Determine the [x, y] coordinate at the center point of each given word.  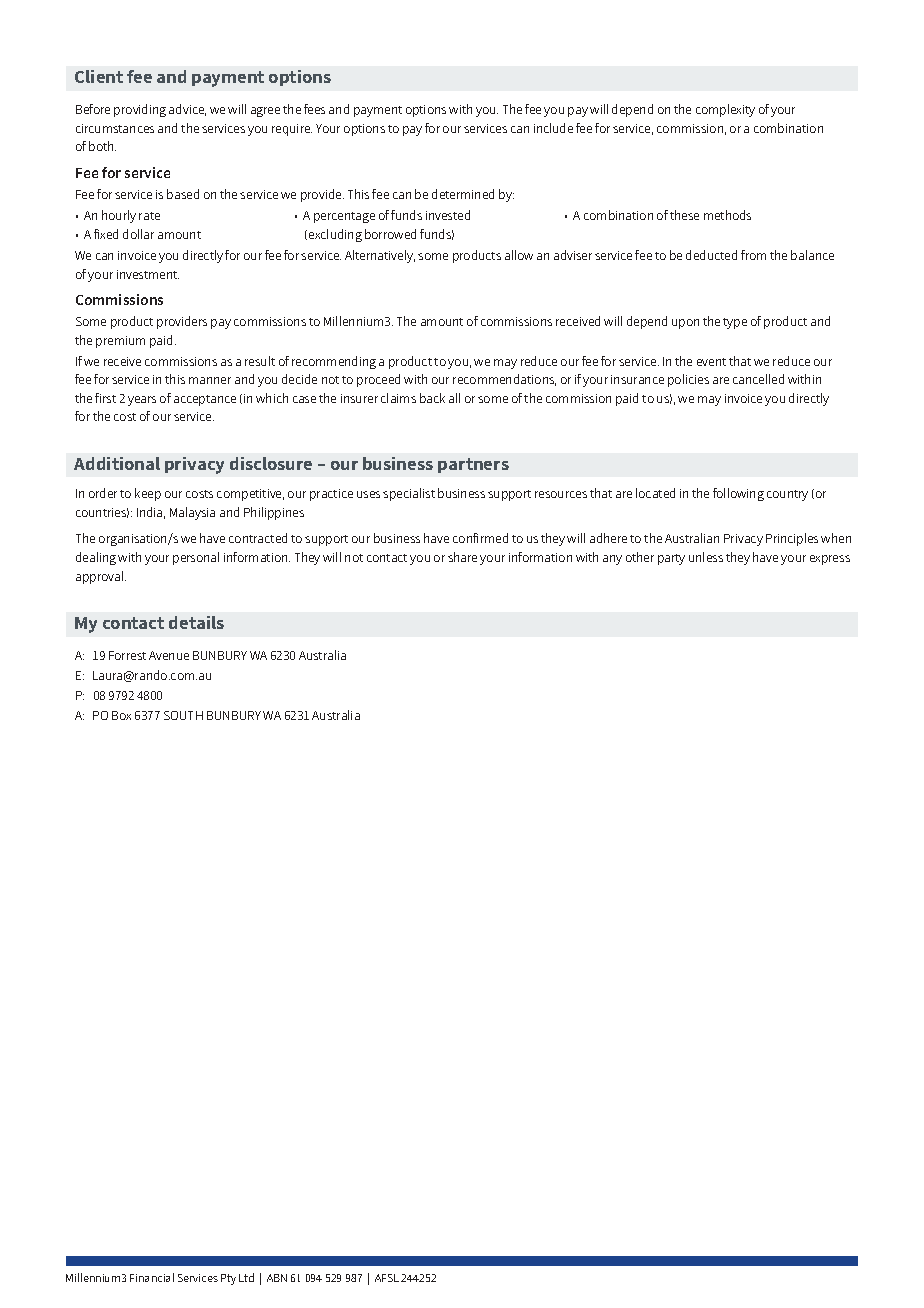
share [462, 557]
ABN [277, 1278]
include [553, 128]
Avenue [169, 655]
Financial [152, 1277]
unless [706, 557]
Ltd [246, 1277]
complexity [725, 110]
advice [187, 110]
